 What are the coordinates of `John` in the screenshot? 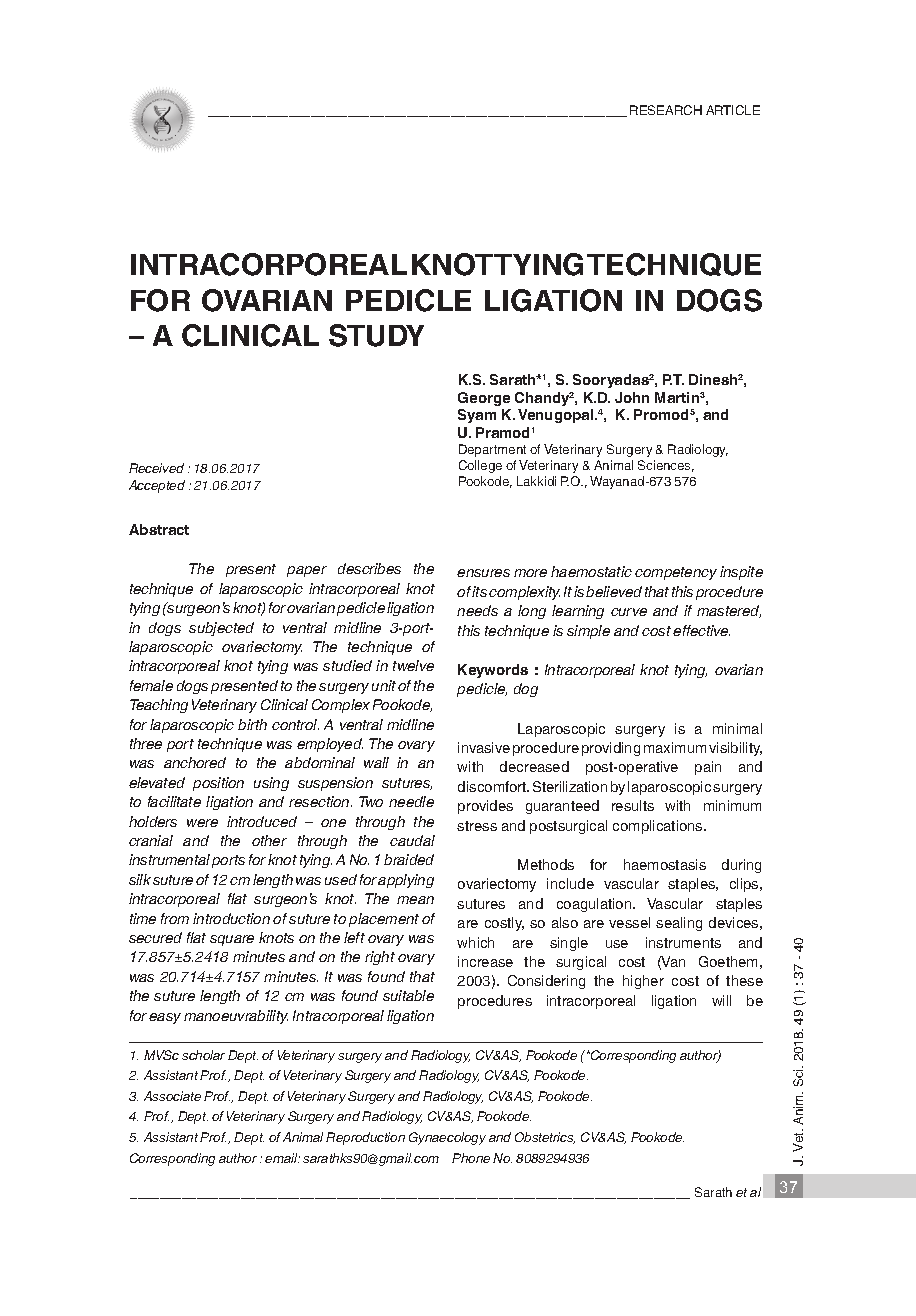 It's located at (632, 397).
